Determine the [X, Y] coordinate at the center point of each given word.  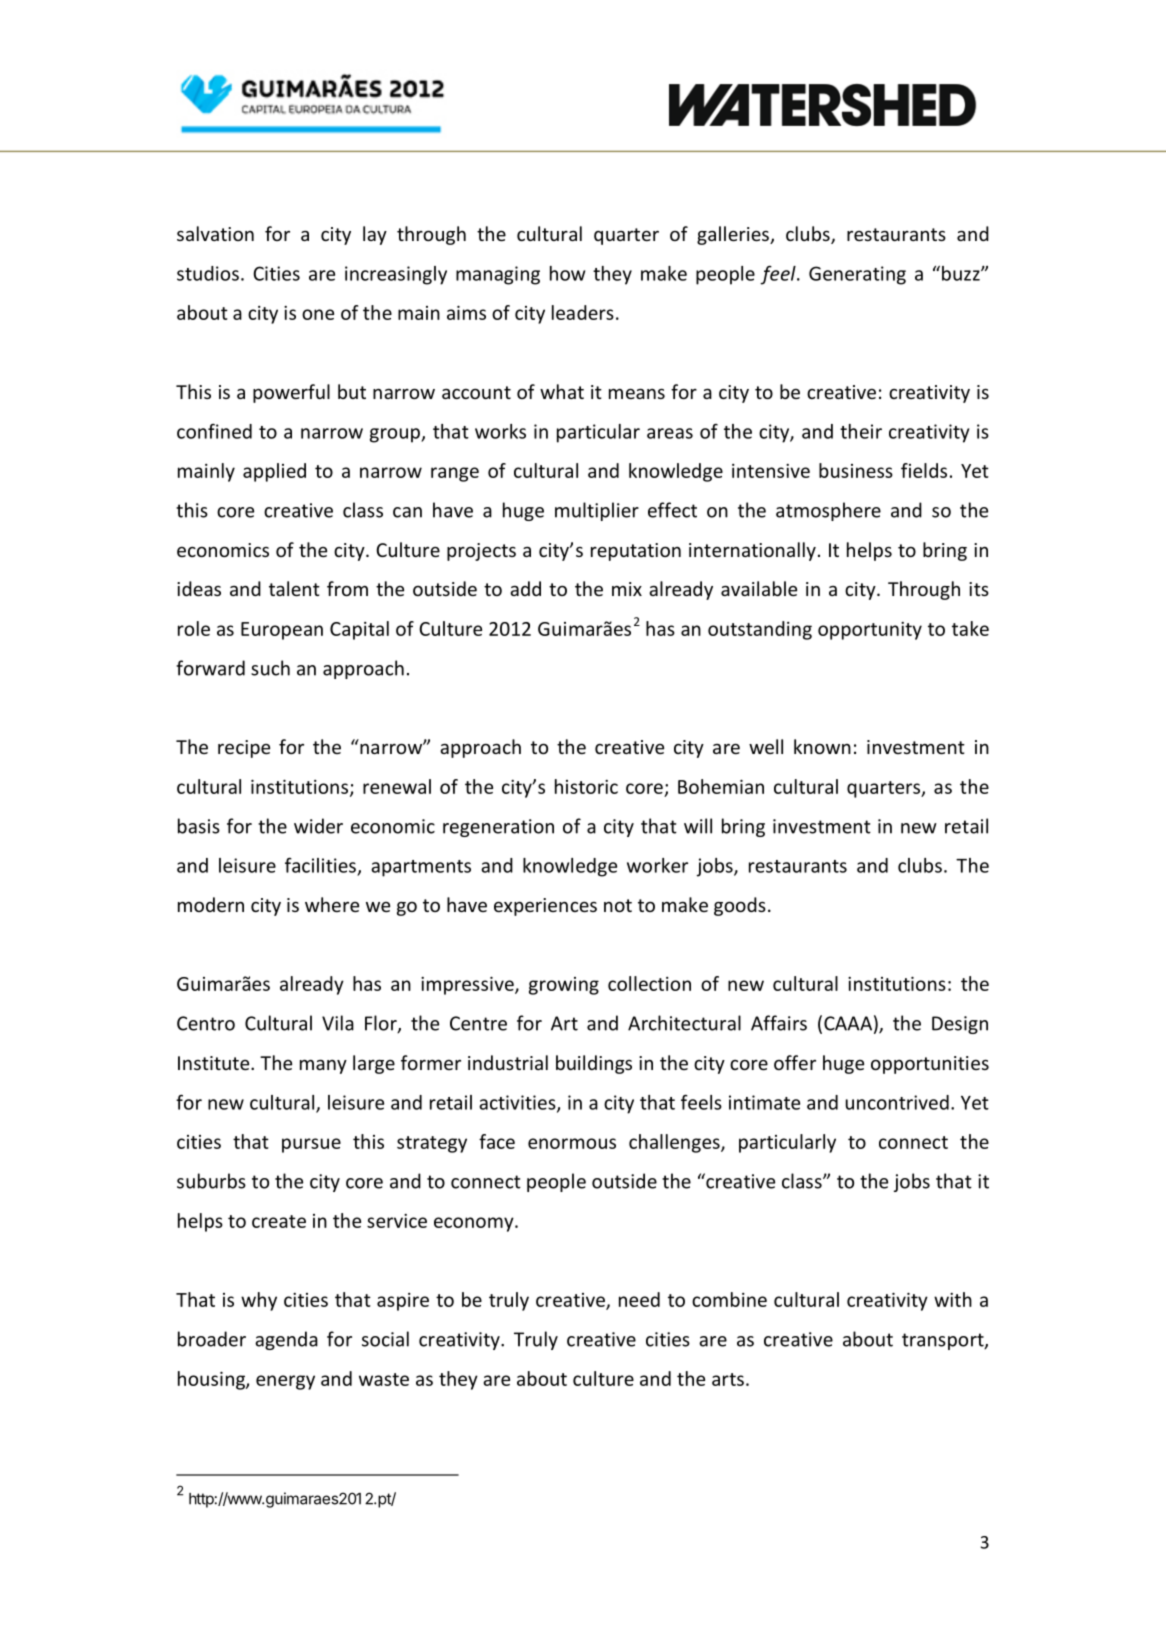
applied [274, 472]
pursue [311, 1145]
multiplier [597, 511]
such [270, 668]
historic [586, 786]
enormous [572, 1143]
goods [740, 906]
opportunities [930, 1065]
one [318, 314]
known [822, 746]
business [856, 470]
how [567, 273]
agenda [286, 1340]
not [618, 905]
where [332, 904]
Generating [857, 275]
